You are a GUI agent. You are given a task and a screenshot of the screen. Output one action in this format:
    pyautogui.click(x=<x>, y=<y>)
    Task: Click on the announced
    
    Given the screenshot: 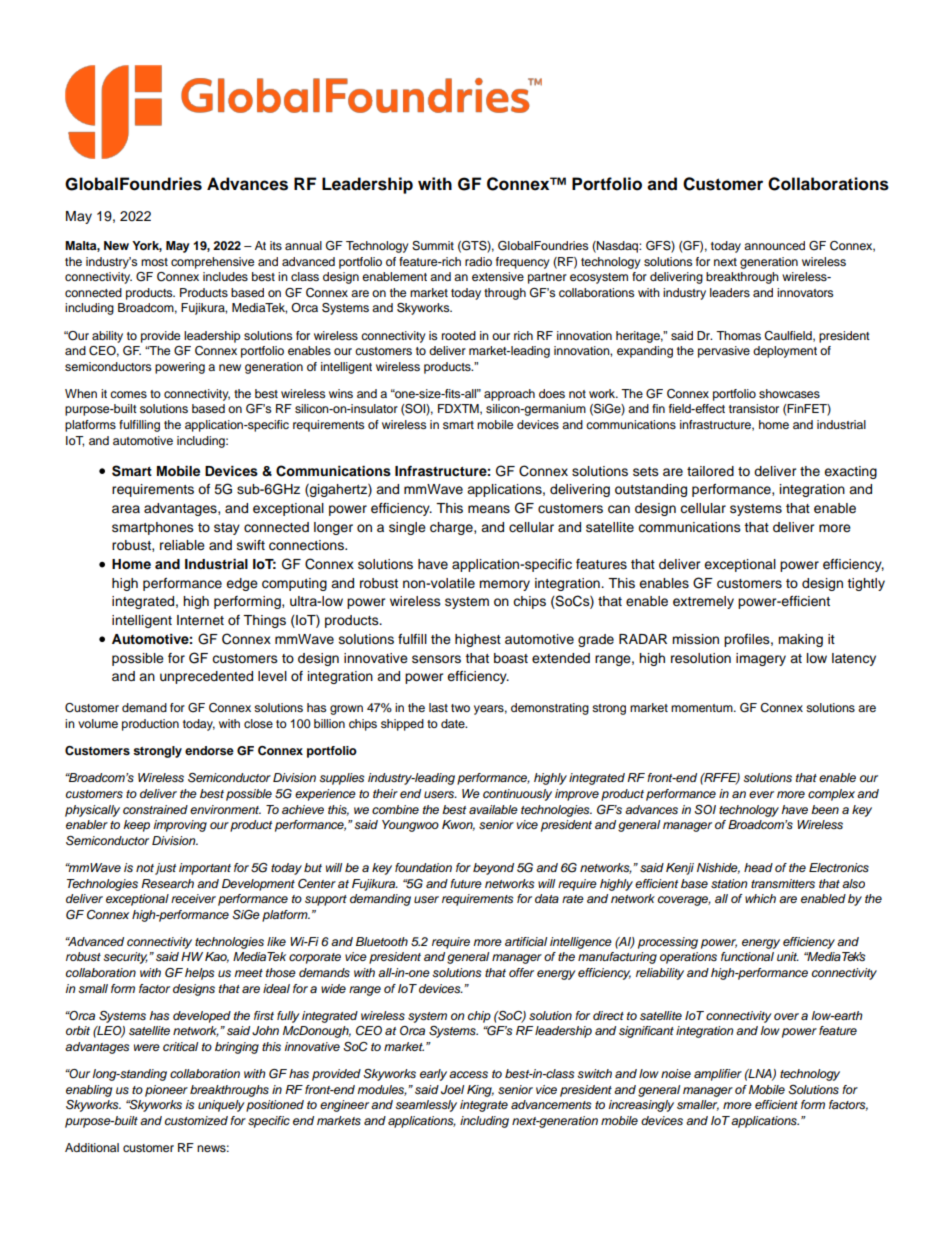 What is the action you would take?
    pyautogui.click(x=774, y=245)
